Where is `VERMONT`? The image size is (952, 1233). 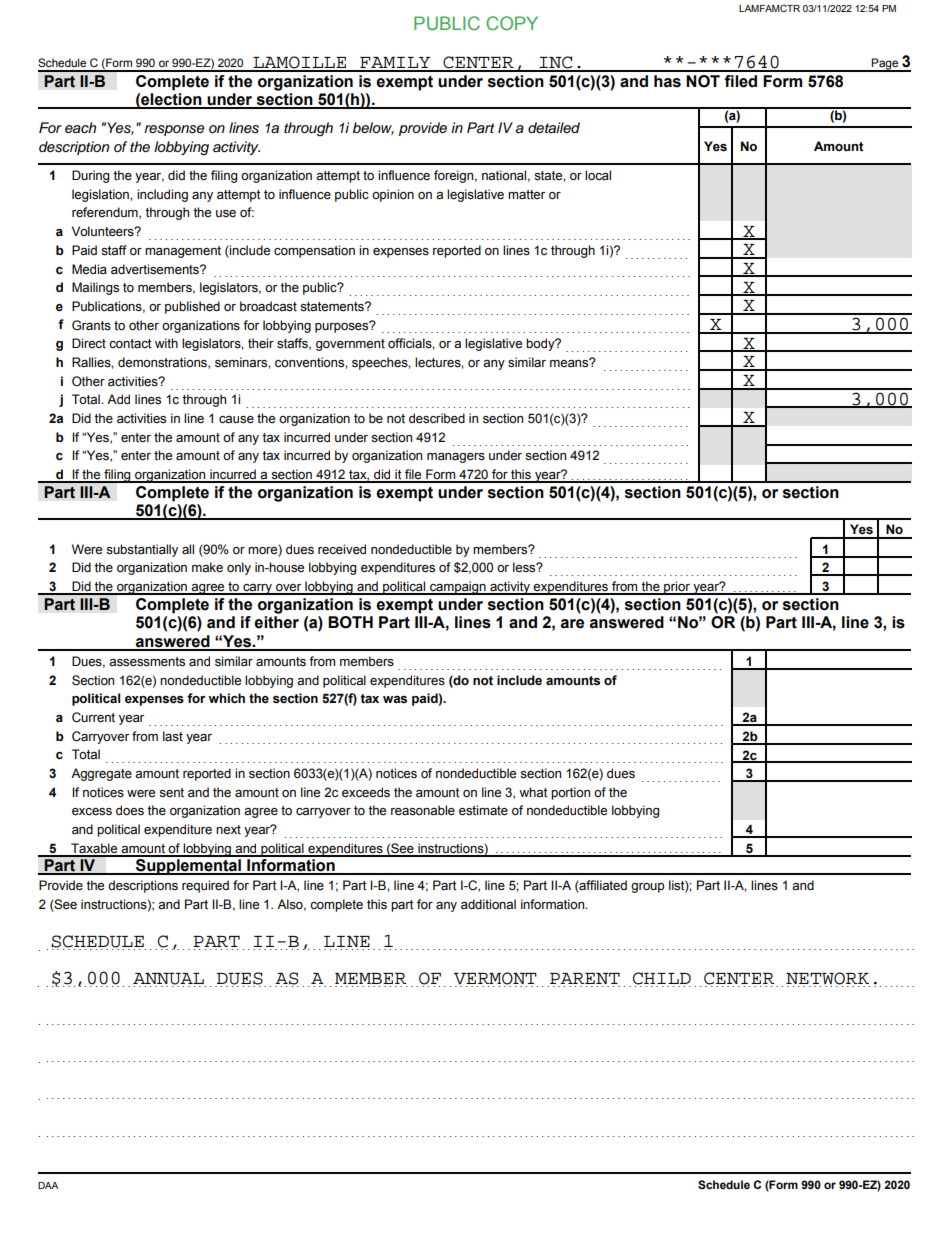 VERMONT is located at coordinates (496, 979).
